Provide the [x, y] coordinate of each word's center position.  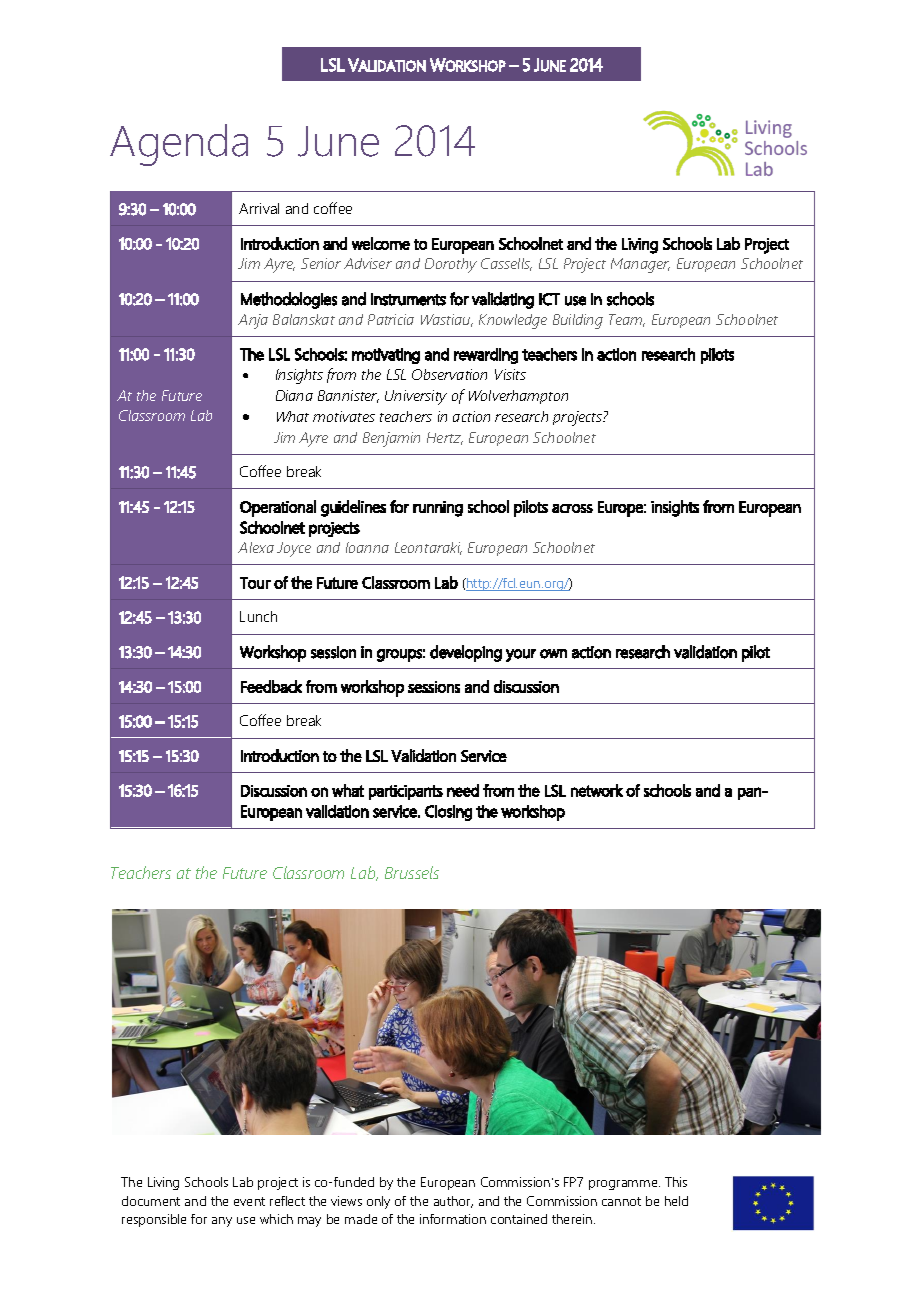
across [572, 508]
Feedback [271, 686]
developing [466, 653]
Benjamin [391, 439]
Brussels [412, 872]
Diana [294, 395]
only [378, 1202]
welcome [381, 243]
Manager [640, 265]
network [597, 790]
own [553, 654]
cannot [621, 1201]
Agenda [179, 145]
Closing [448, 813]
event [249, 1201]
